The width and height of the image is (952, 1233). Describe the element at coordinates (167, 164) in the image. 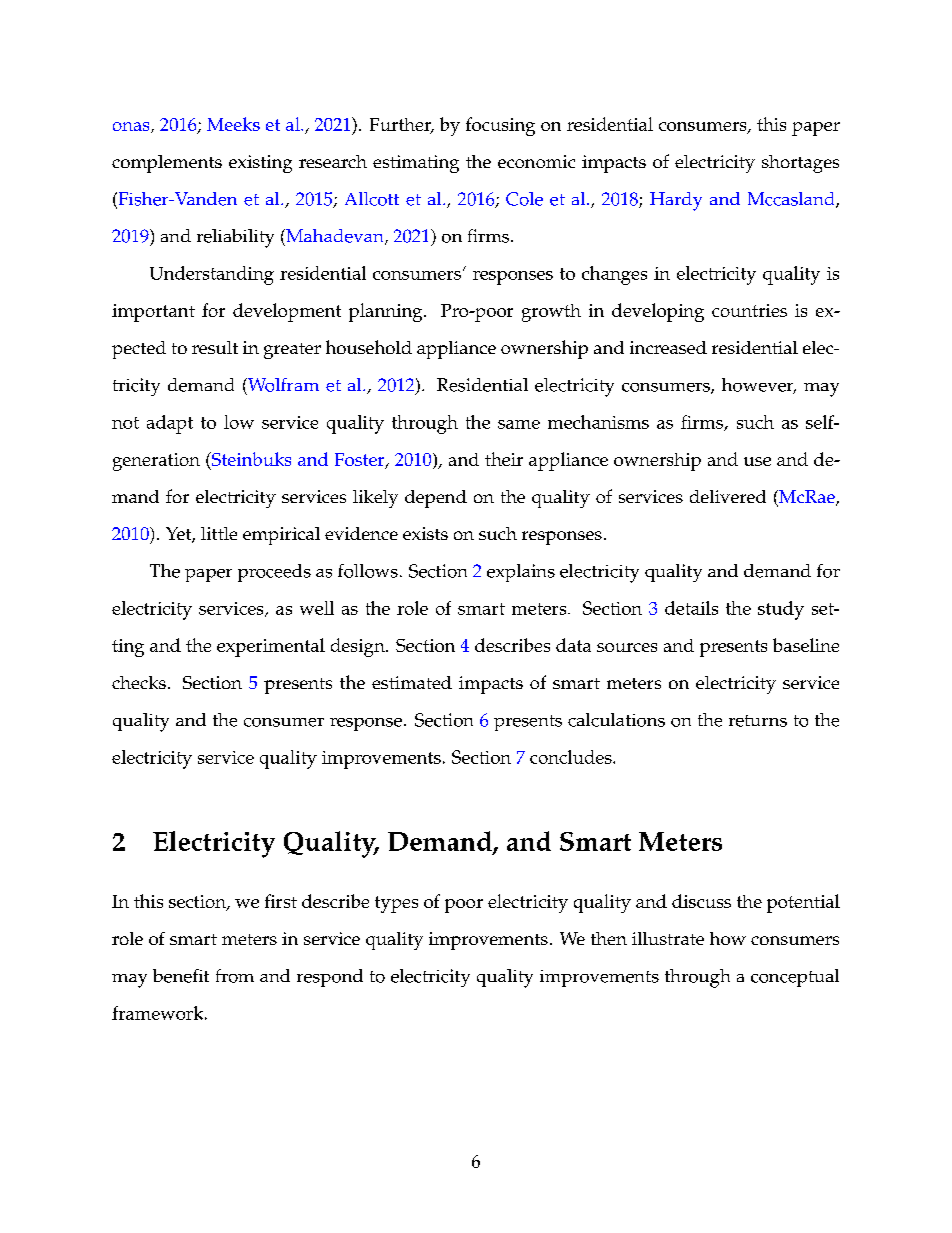

I see `complements` at that location.
